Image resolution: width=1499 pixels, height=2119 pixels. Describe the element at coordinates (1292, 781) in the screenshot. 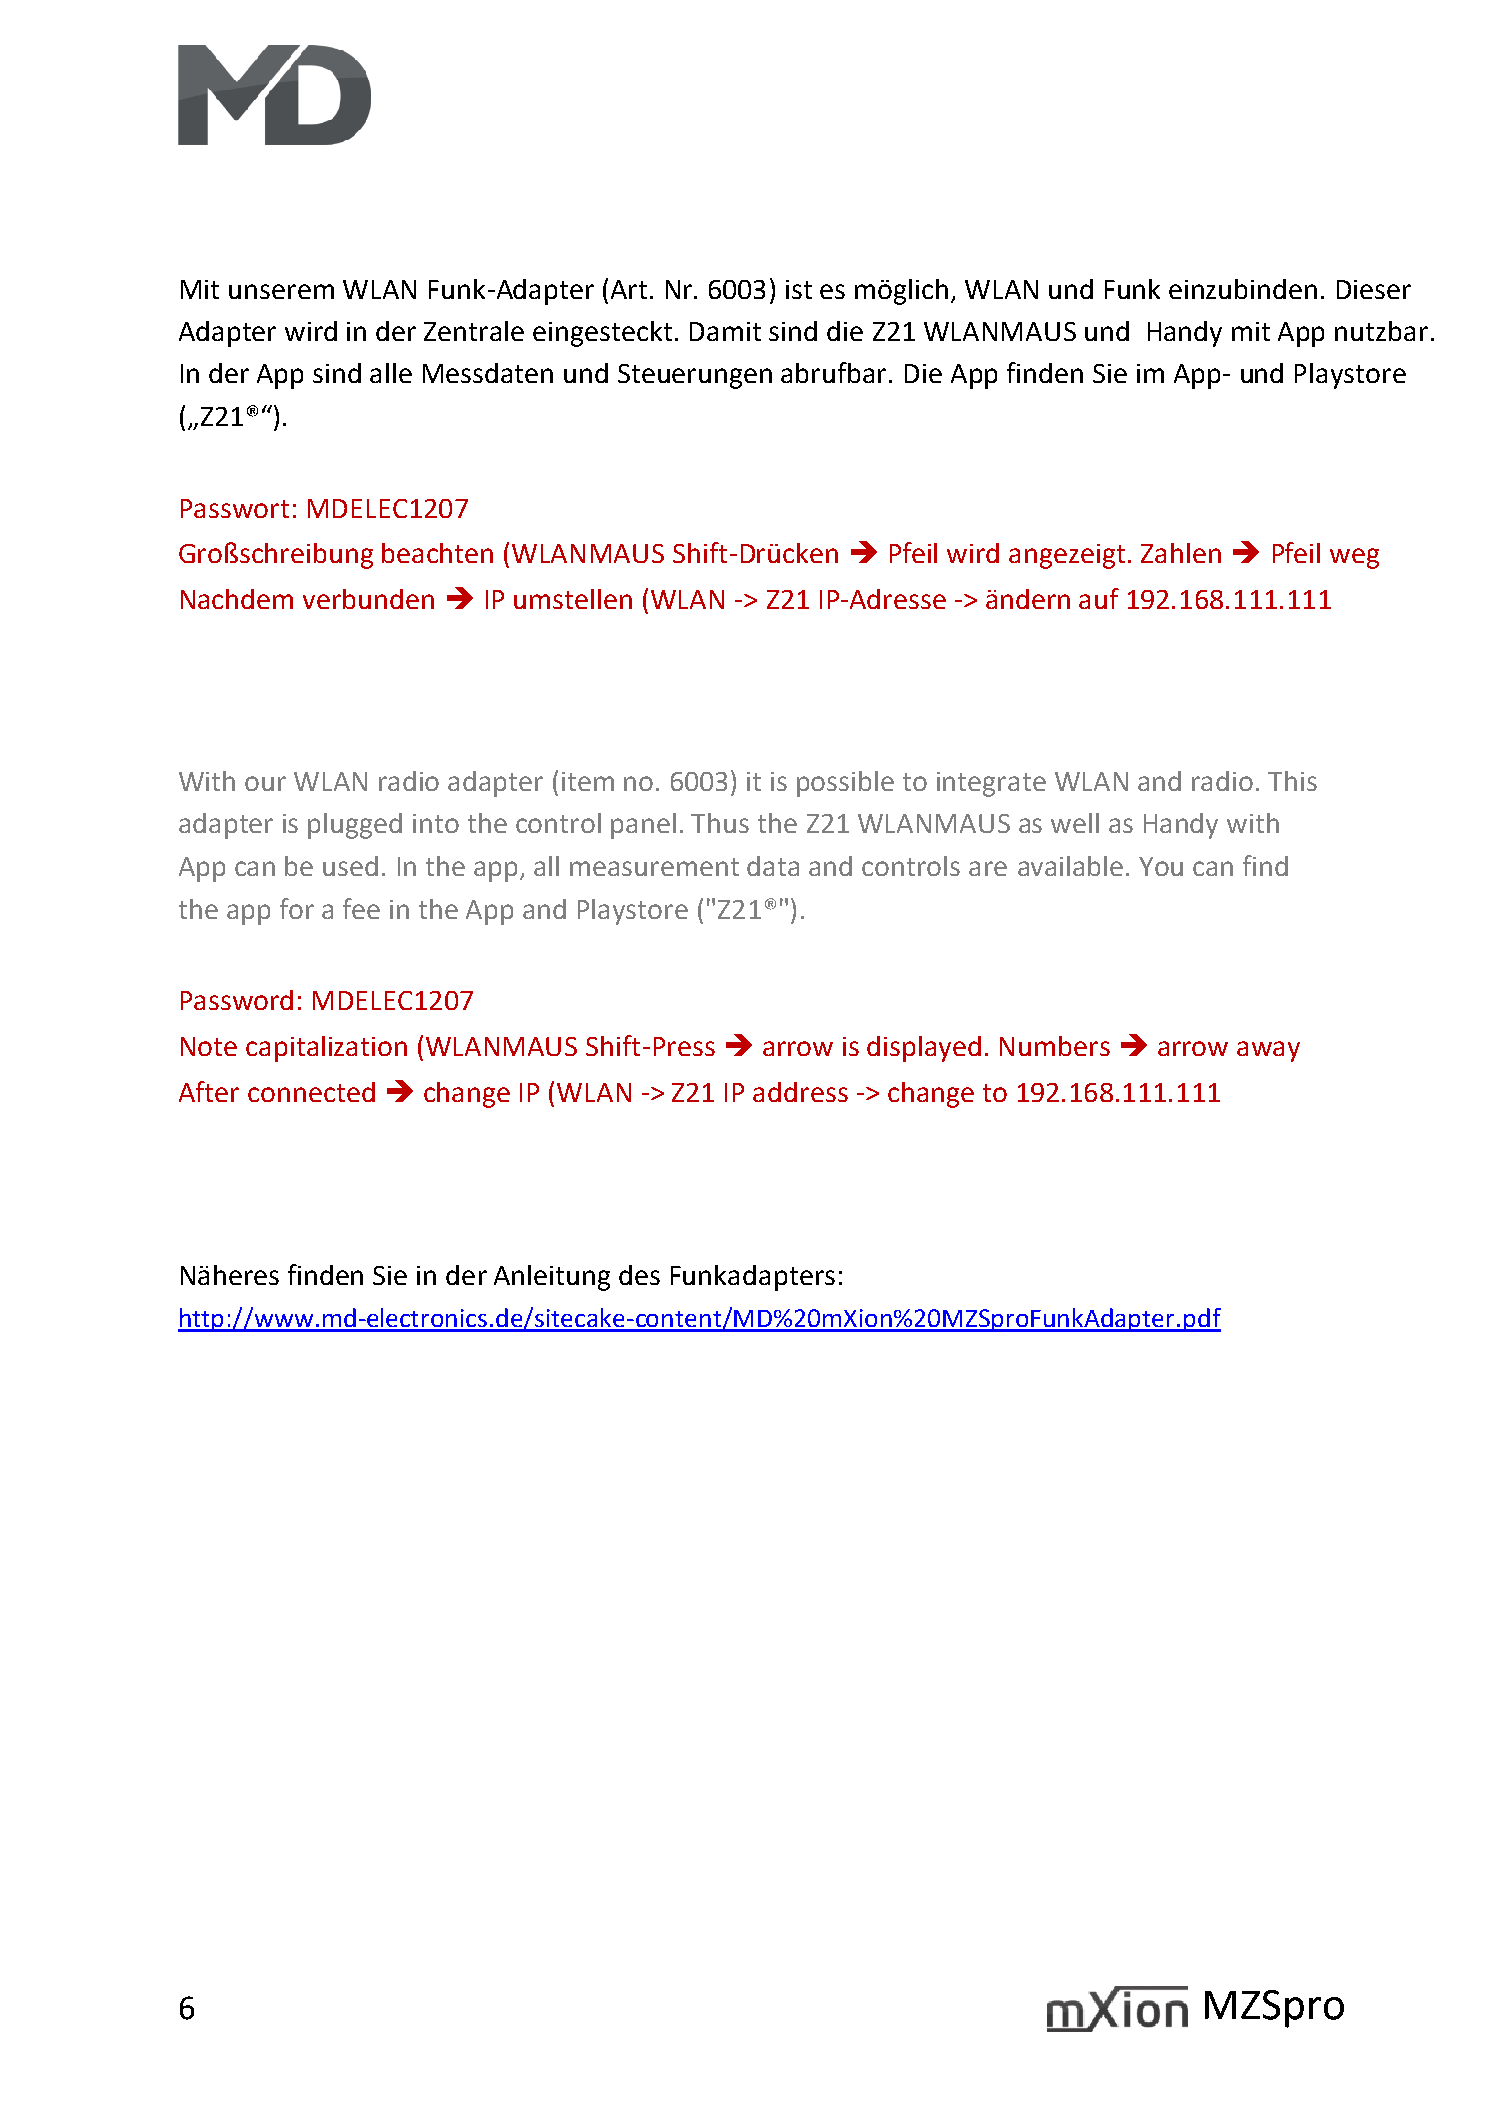

I see `This` at that location.
